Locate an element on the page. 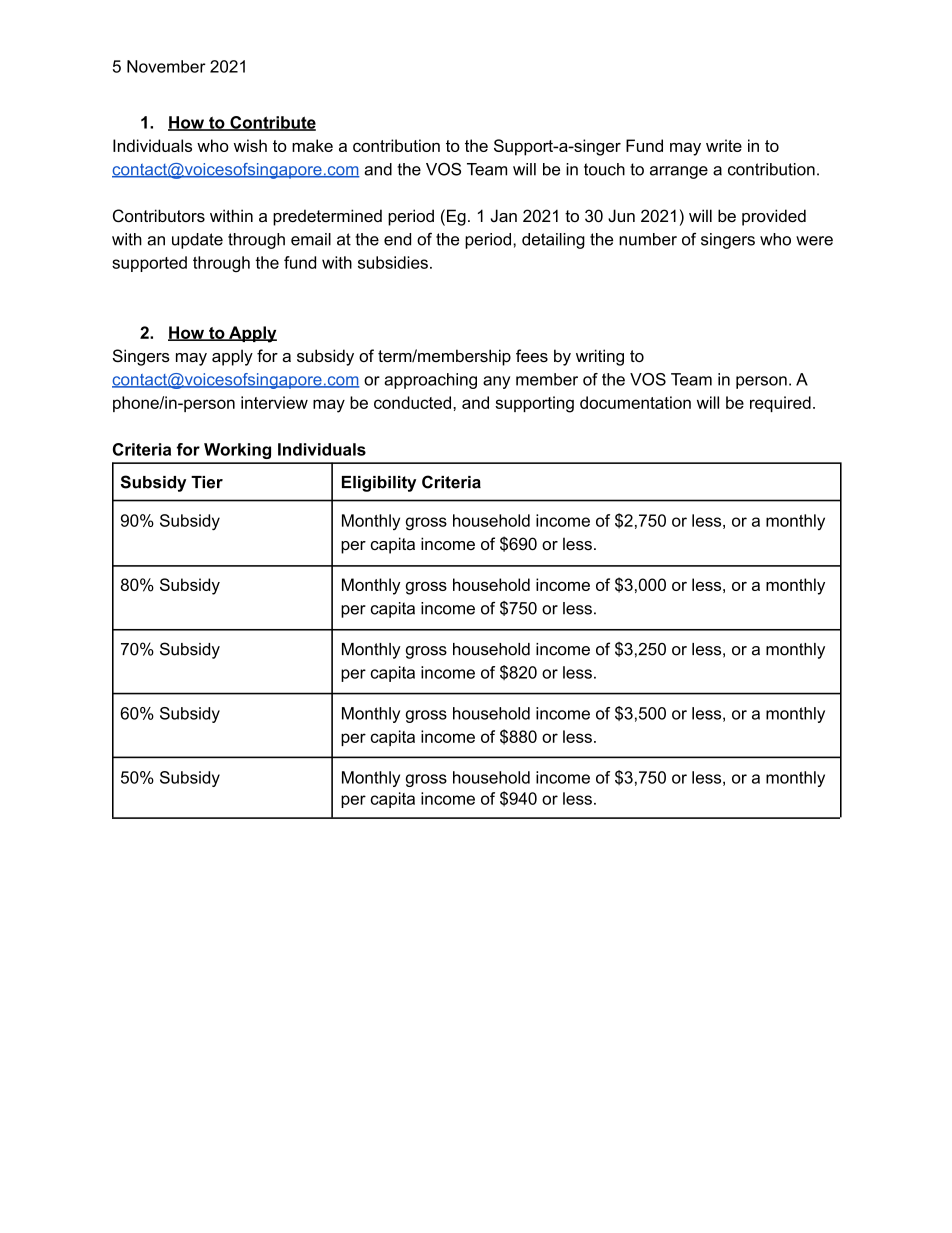  Tier is located at coordinates (207, 482).
